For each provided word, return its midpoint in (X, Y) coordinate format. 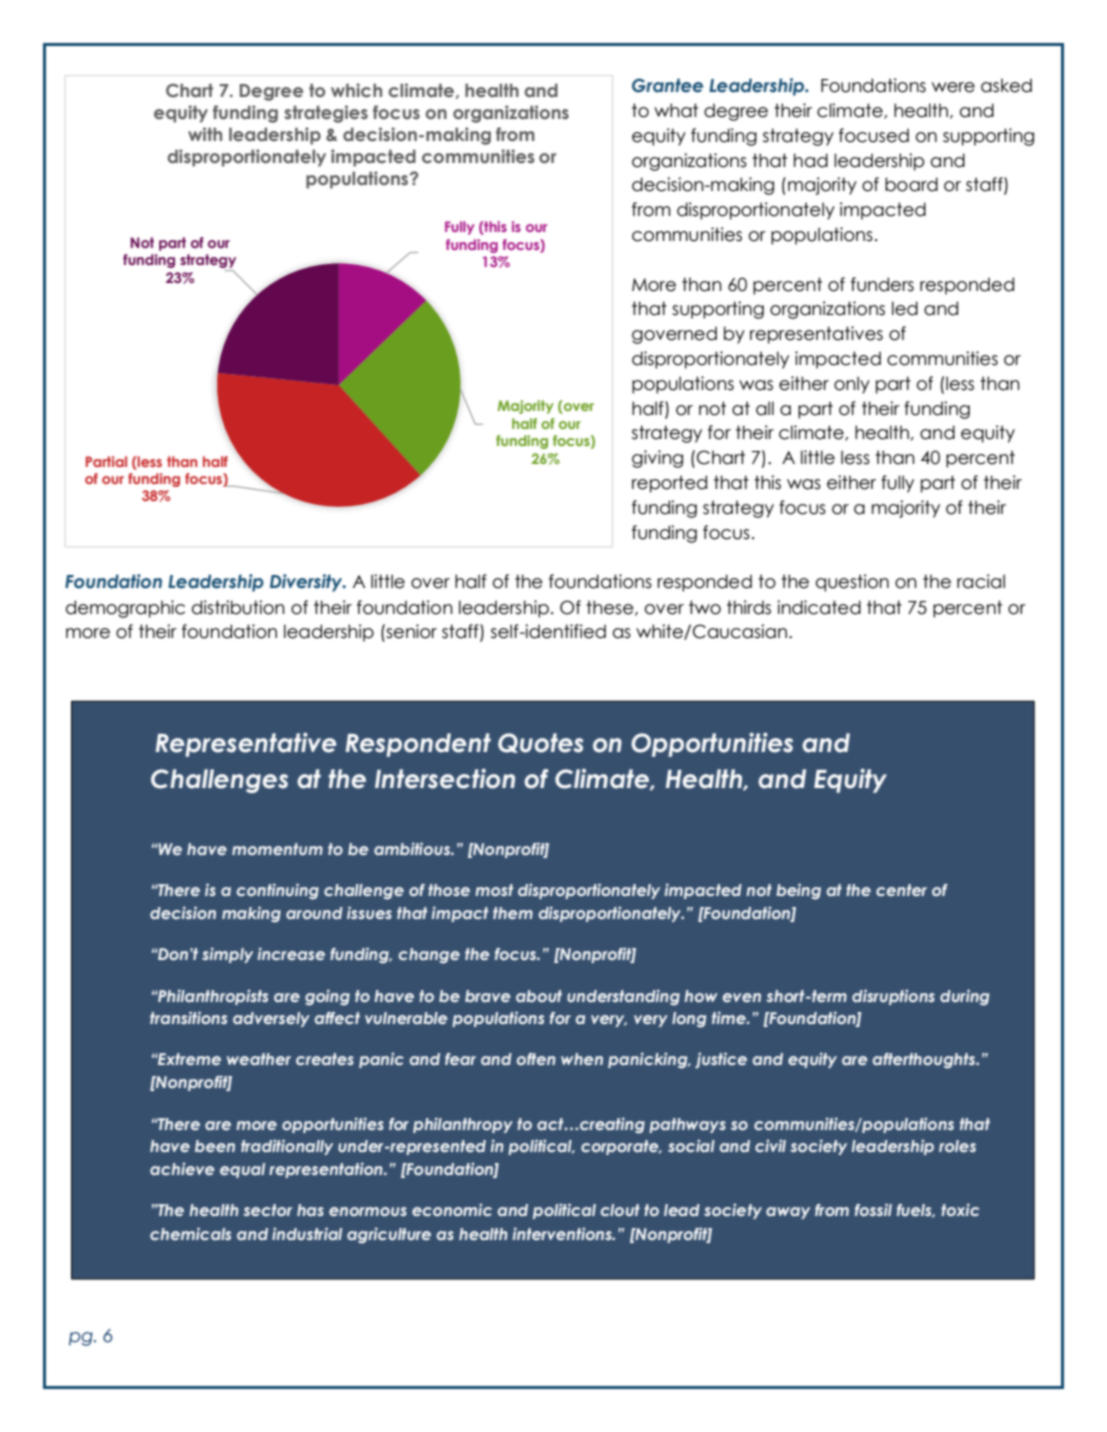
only (852, 385)
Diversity (307, 583)
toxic (960, 1209)
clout (620, 1210)
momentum (277, 849)
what (676, 110)
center (901, 890)
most (494, 890)
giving (657, 459)
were (953, 87)
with (205, 134)
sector (267, 1210)
